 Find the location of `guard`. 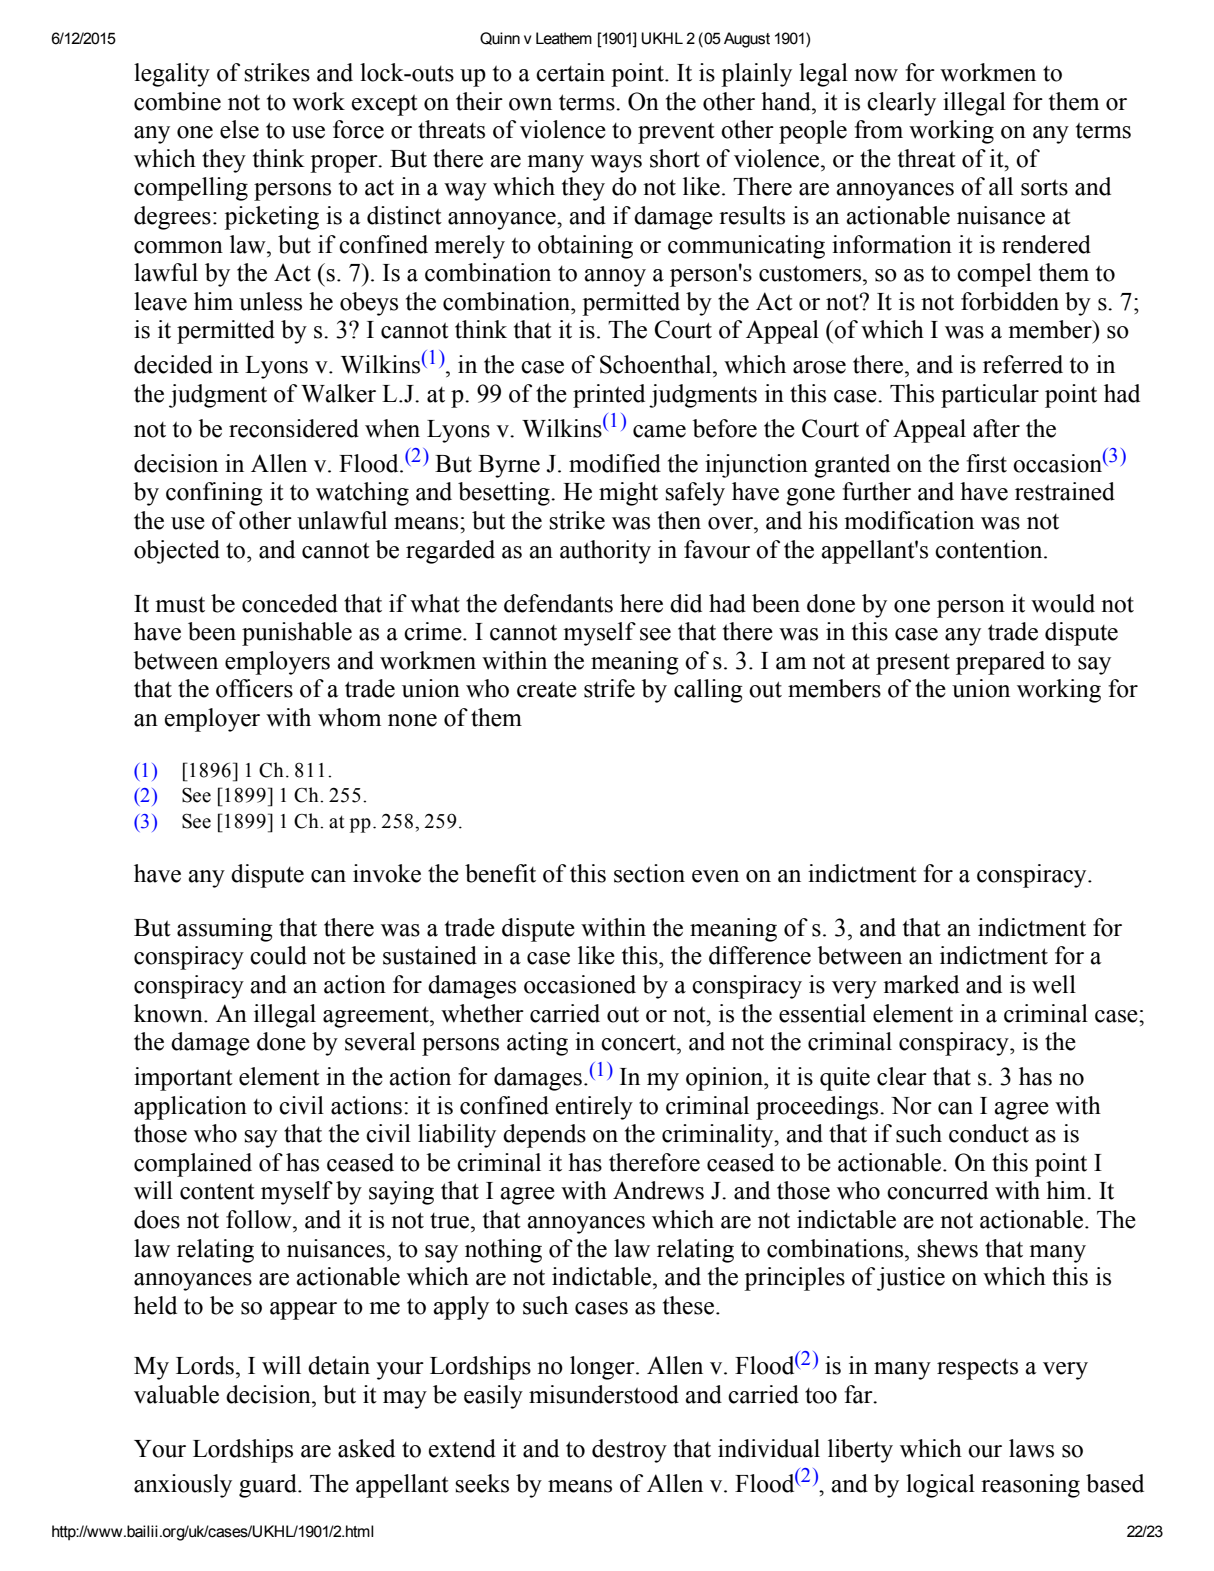

guard is located at coordinates (269, 1486).
